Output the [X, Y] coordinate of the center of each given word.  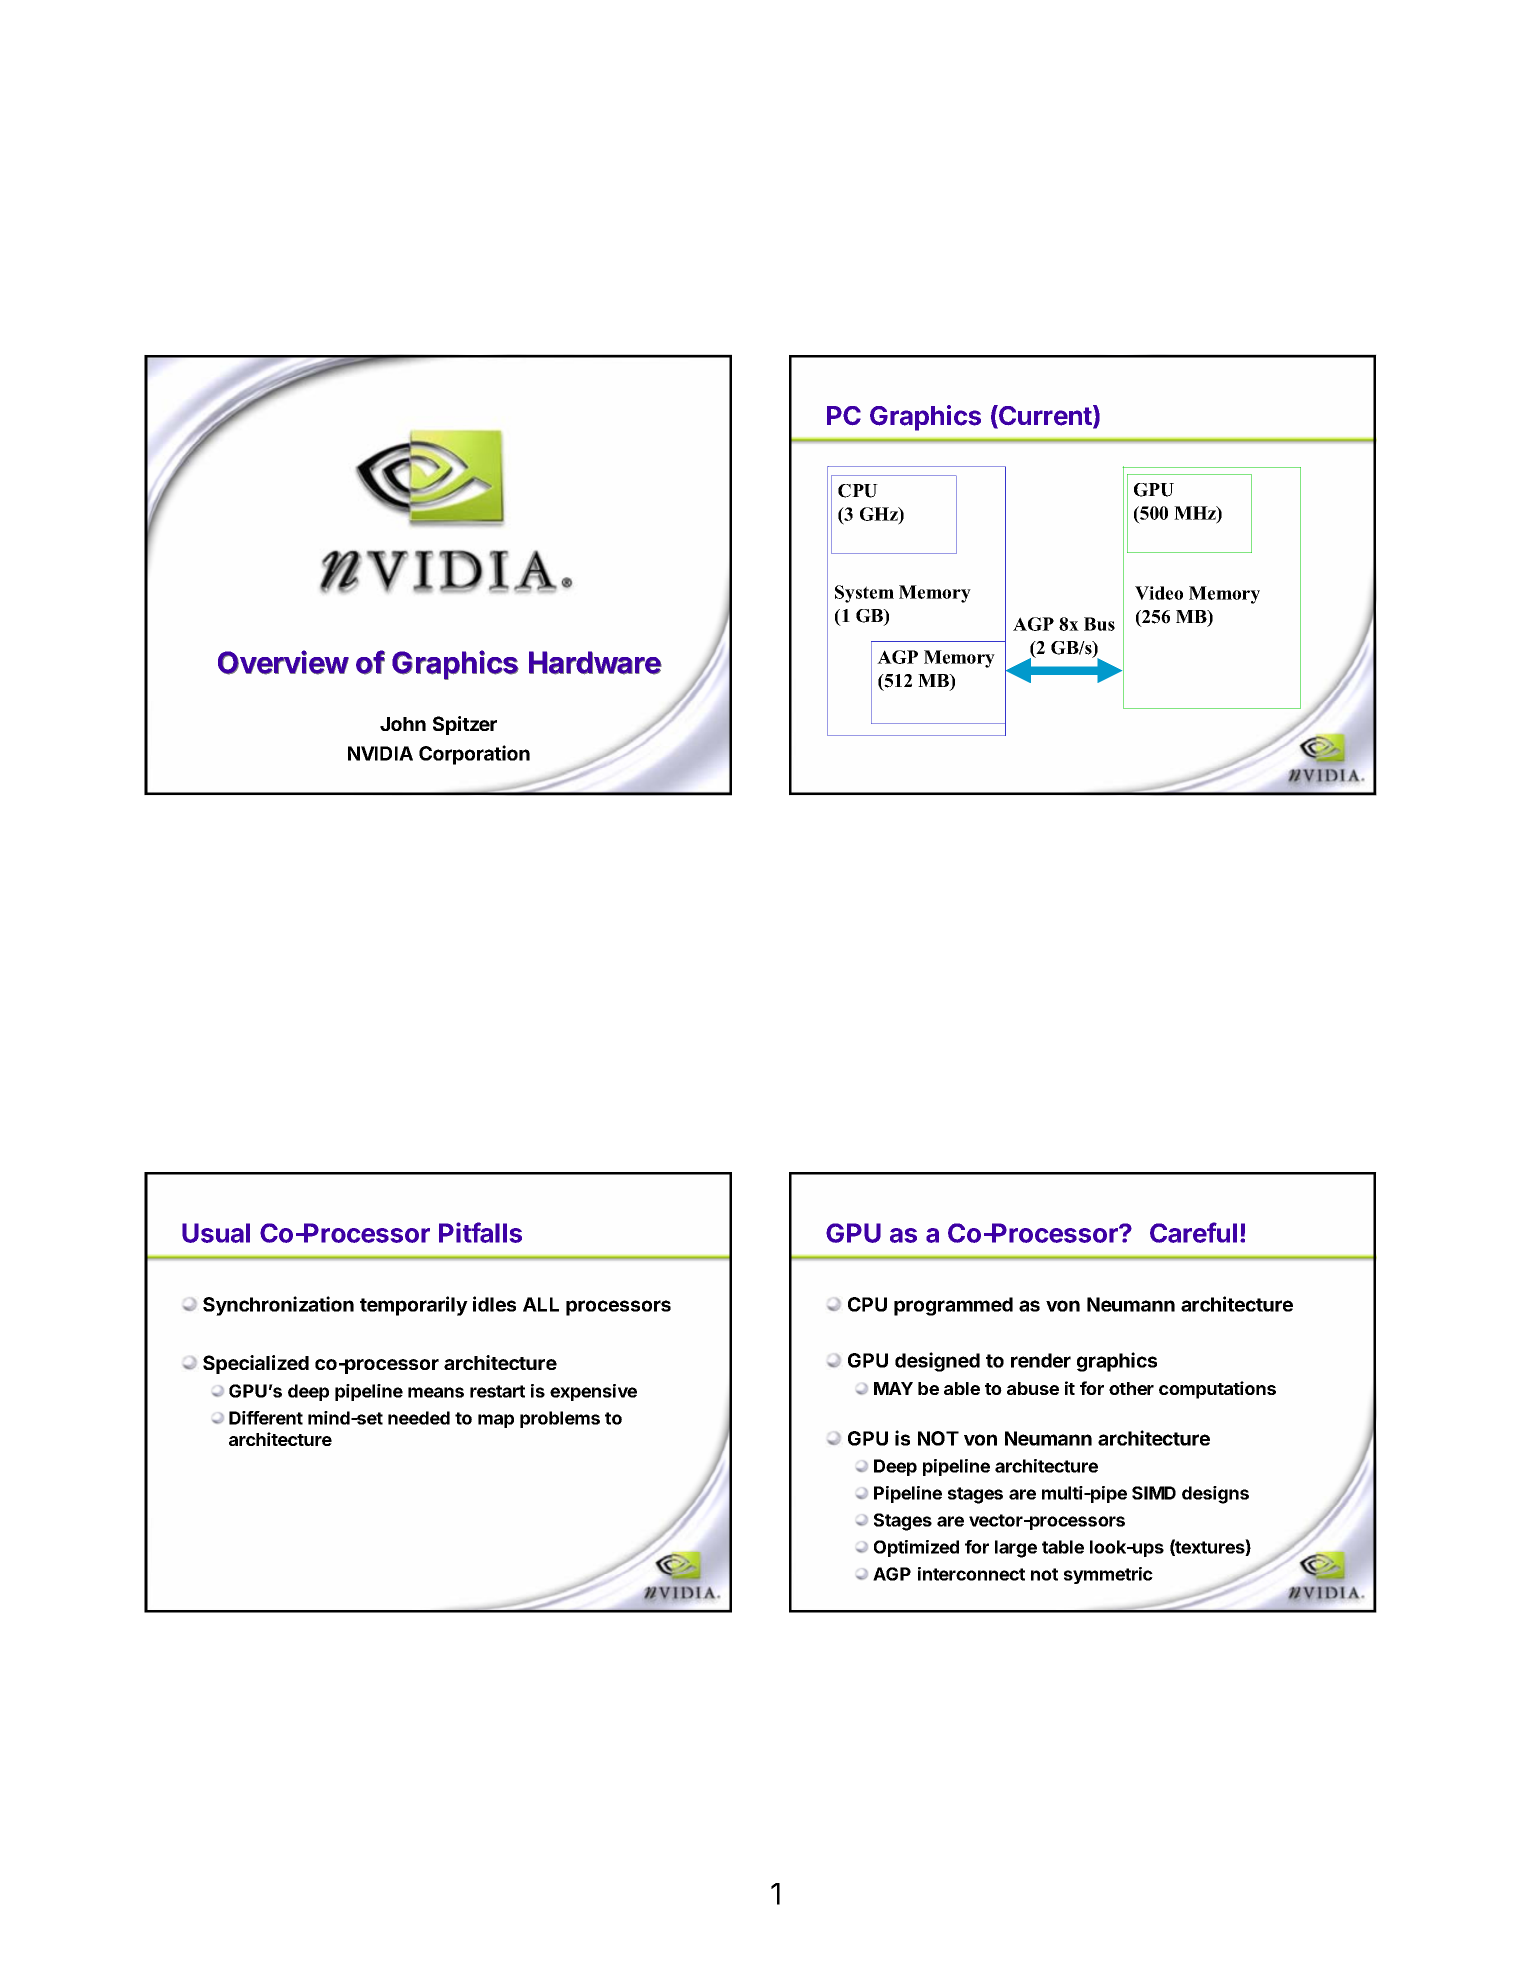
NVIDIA [380, 753]
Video [1159, 593]
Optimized [916, 1548]
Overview [283, 662]
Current [1045, 416]
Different [266, 1418]
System [864, 594]
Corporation [474, 755]
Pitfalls [480, 1232]
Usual [216, 1233]
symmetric [1108, 1575]
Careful [1193, 1232]
